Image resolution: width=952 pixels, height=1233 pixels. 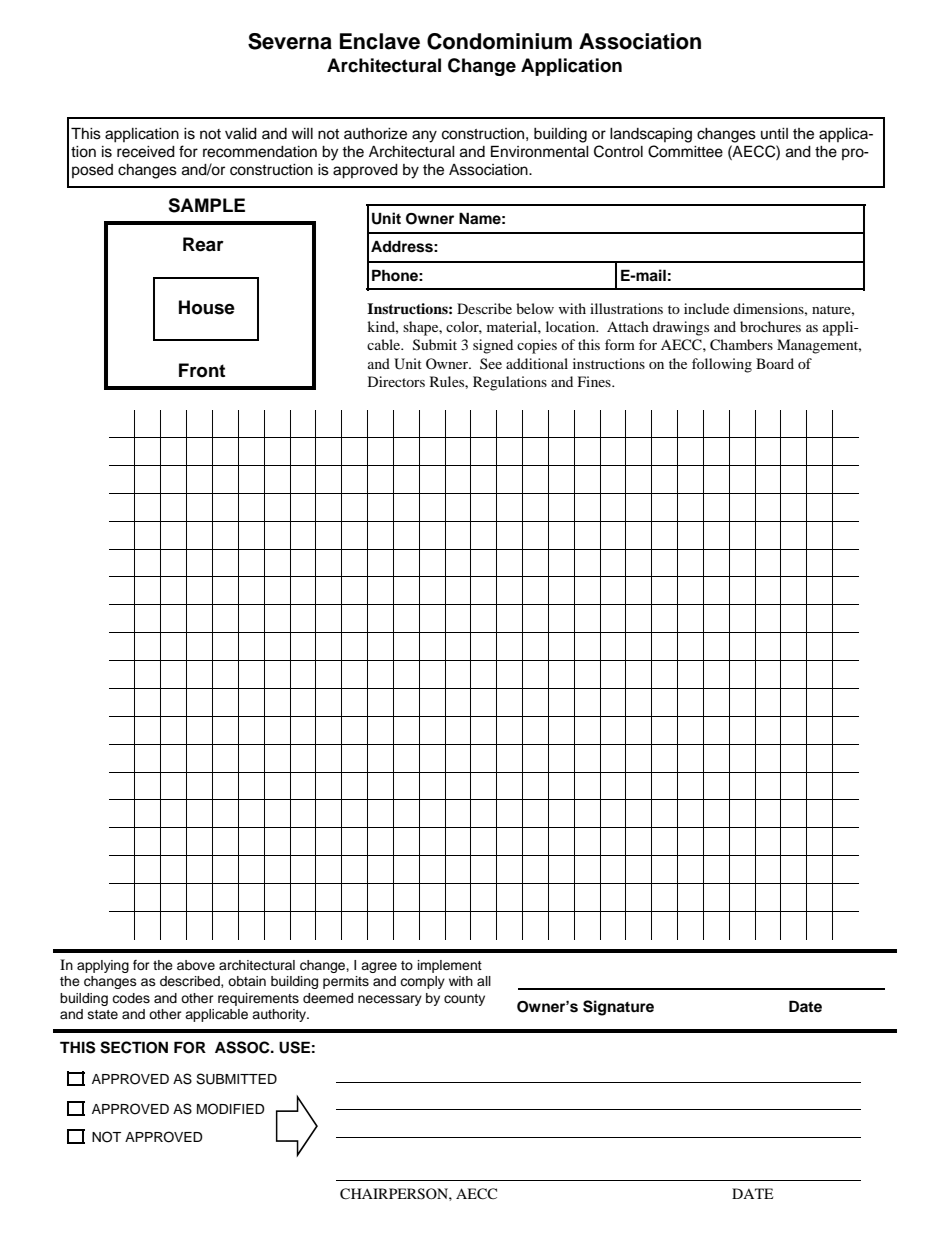 What do you see at coordinates (231, 1109) in the screenshot?
I see `MODIFIED` at bounding box center [231, 1109].
